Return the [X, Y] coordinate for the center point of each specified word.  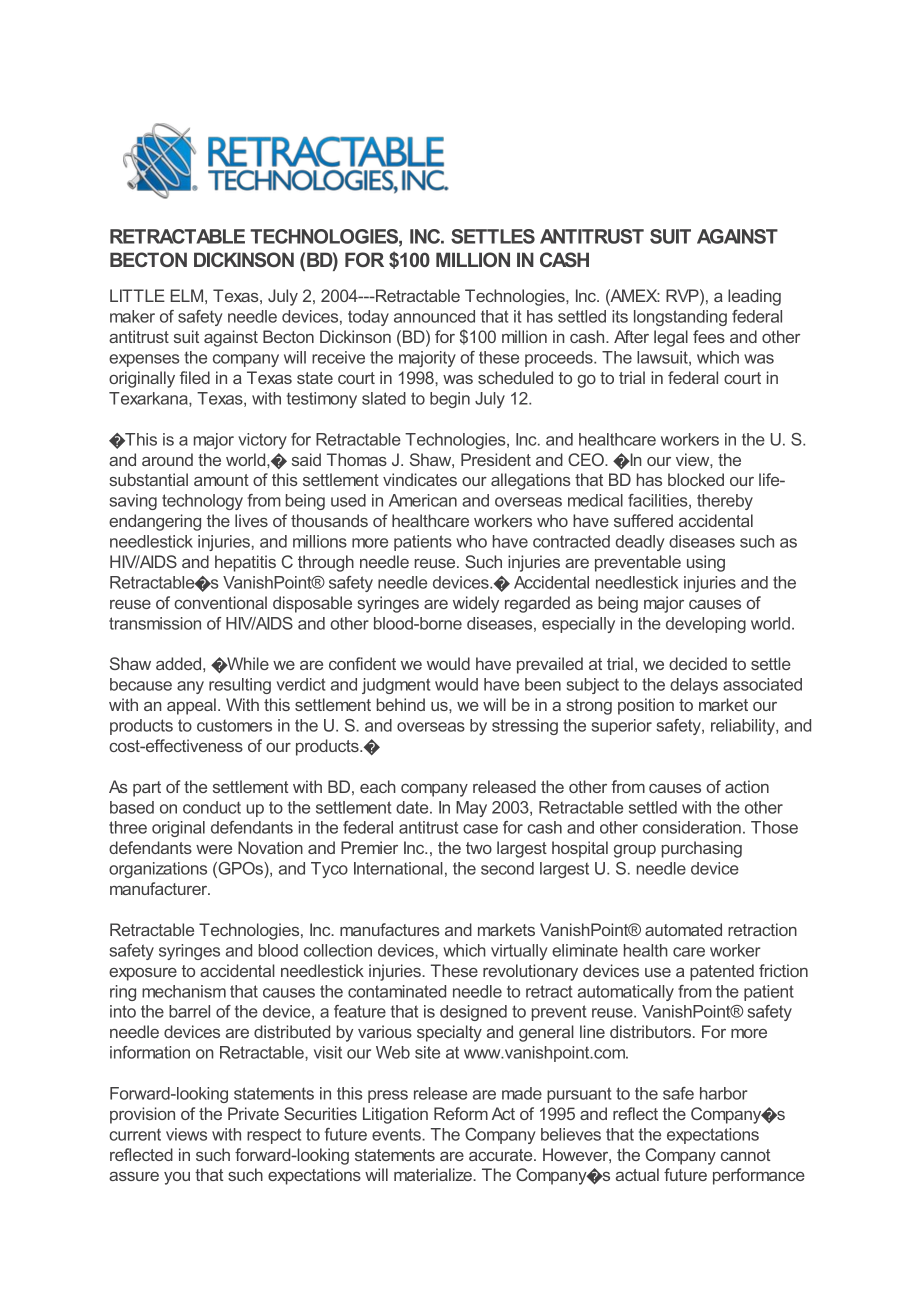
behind [401, 704]
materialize [434, 1174]
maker [132, 316]
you [177, 1178]
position [646, 706]
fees [709, 336]
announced [434, 316]
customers [234, 726]
